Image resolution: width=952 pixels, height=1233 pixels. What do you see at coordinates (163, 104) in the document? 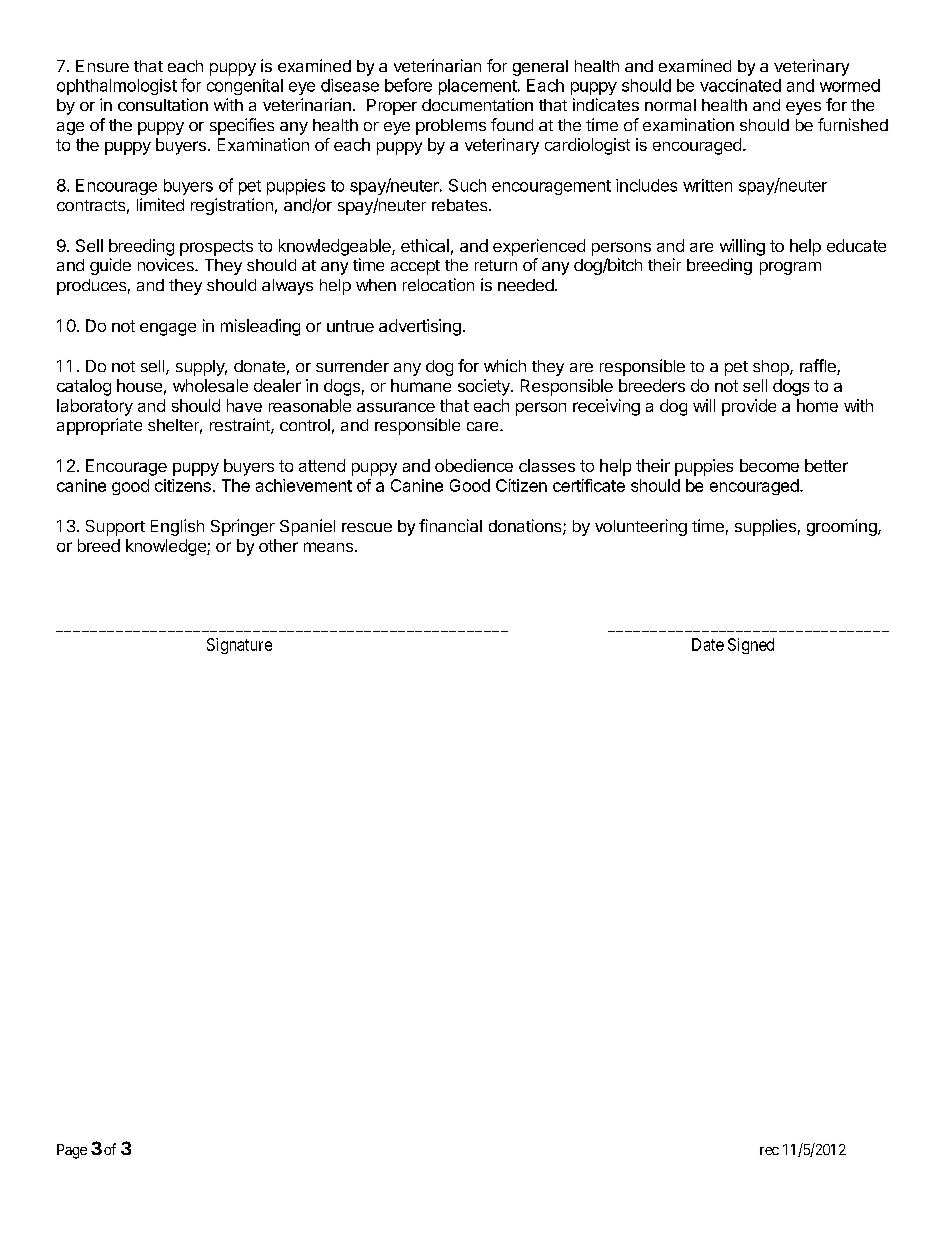
I see `consultation` at bounding box center [163, 104].
